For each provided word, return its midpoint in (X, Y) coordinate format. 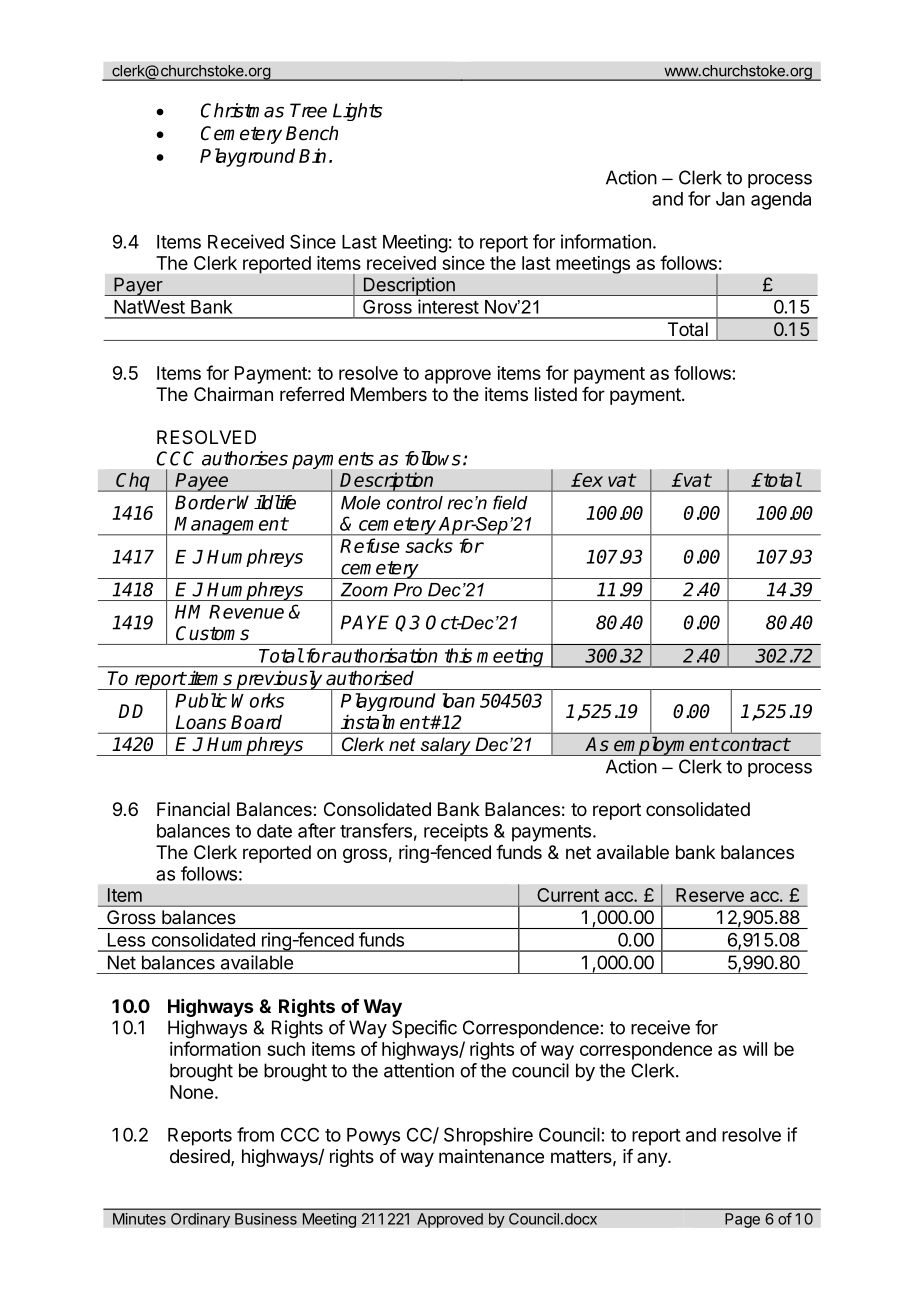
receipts (456, 832)
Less (126, 940)
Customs (212, 633)
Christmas (242, 110)
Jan (730, 199)
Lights (357, 112)
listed (556, 394)
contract (754, 745)
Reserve (710, 895)
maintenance (491, 1156)
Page (742, 1220)
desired (201, 1157)
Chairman (233, 394)
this (458, 655)
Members (389, 394)
